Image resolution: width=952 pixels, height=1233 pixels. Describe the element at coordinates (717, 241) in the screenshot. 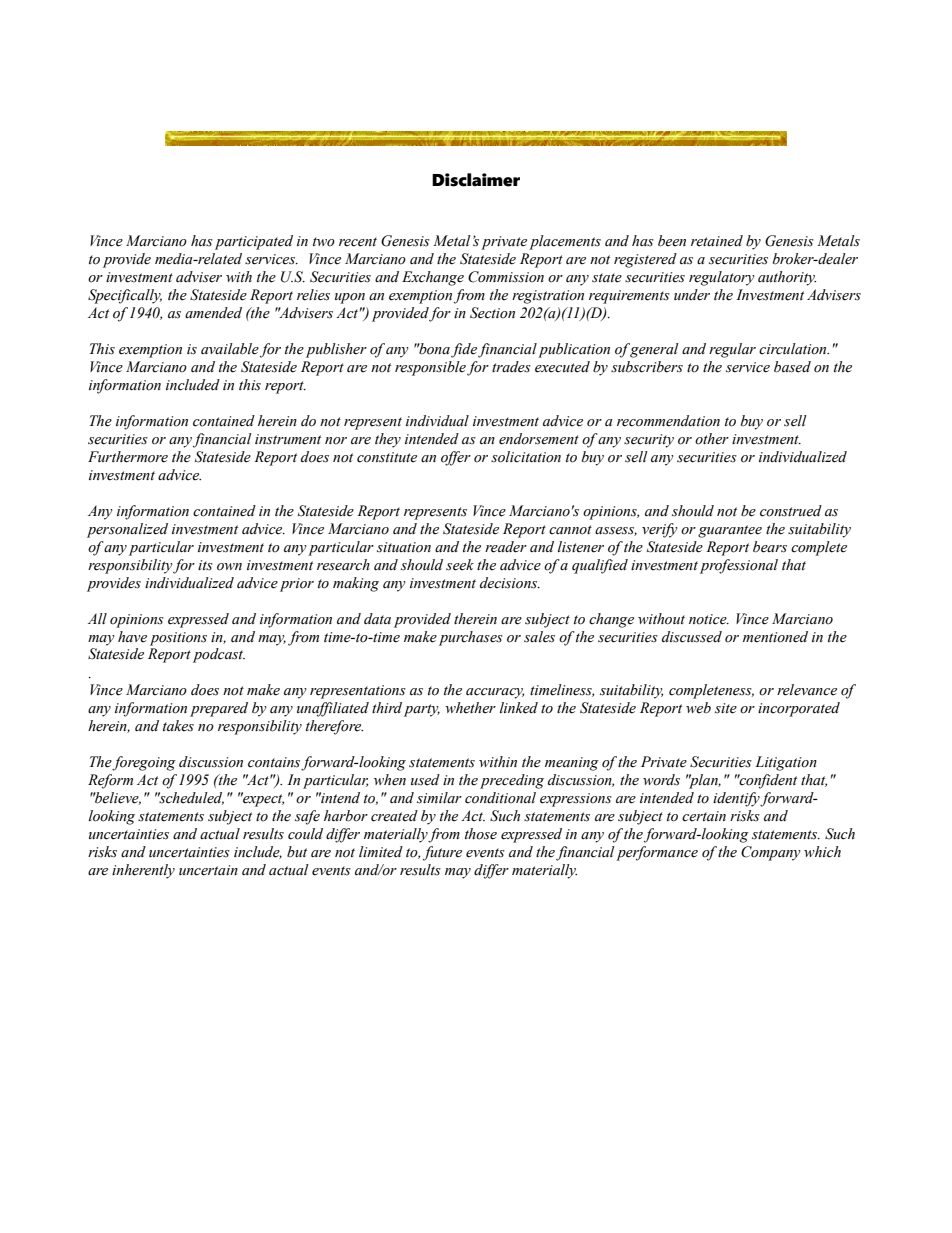

I see `retained` at that location.
